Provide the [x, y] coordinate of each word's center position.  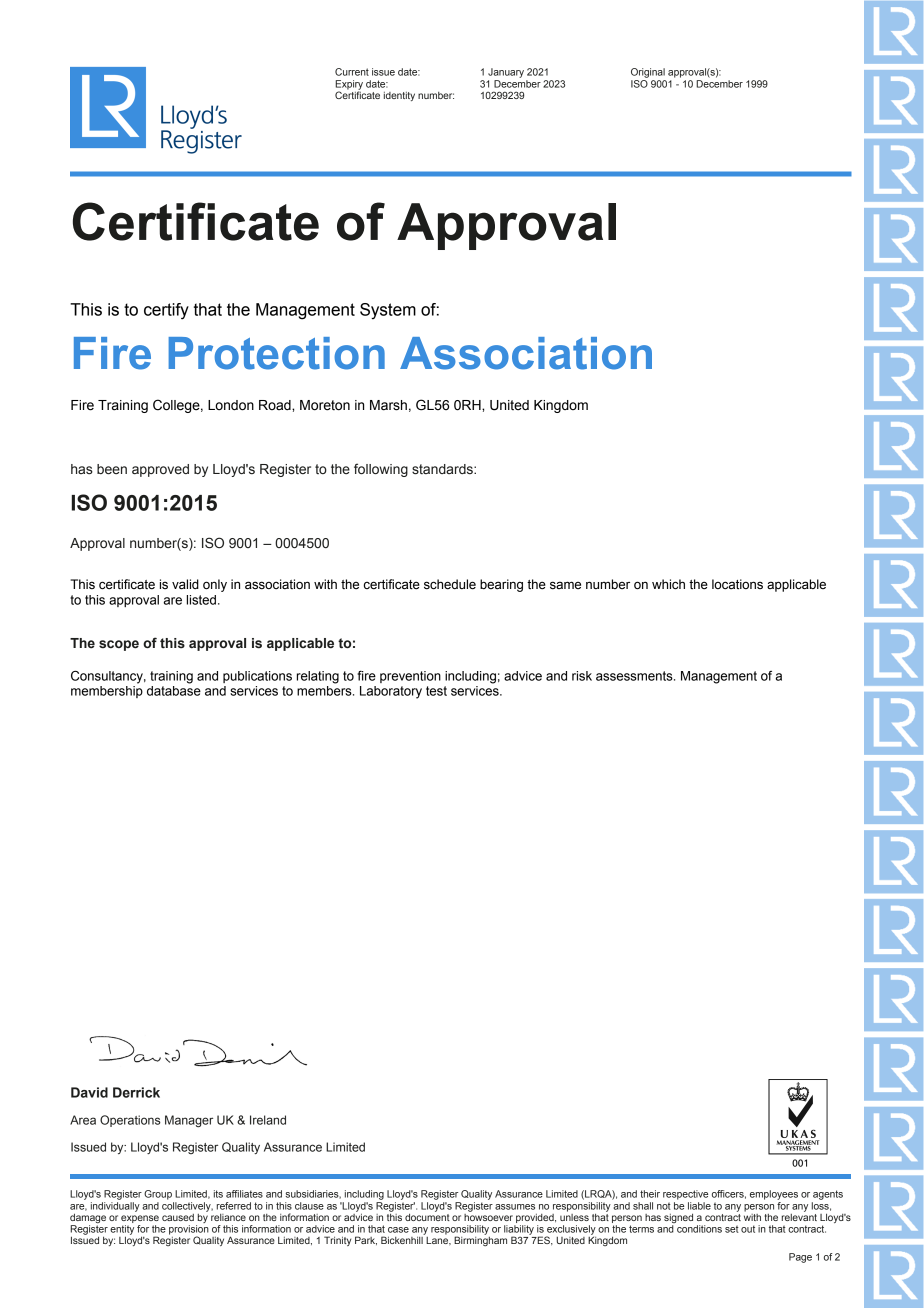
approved [160, 470]
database [174, 689]
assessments [635, 676]
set [732, 1229]
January [506, 73]
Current [352, 72]
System [388, 311]
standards [443, 469]
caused [178, 1217]
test [436, 691]
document [427, 1216]
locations [737, 584]
